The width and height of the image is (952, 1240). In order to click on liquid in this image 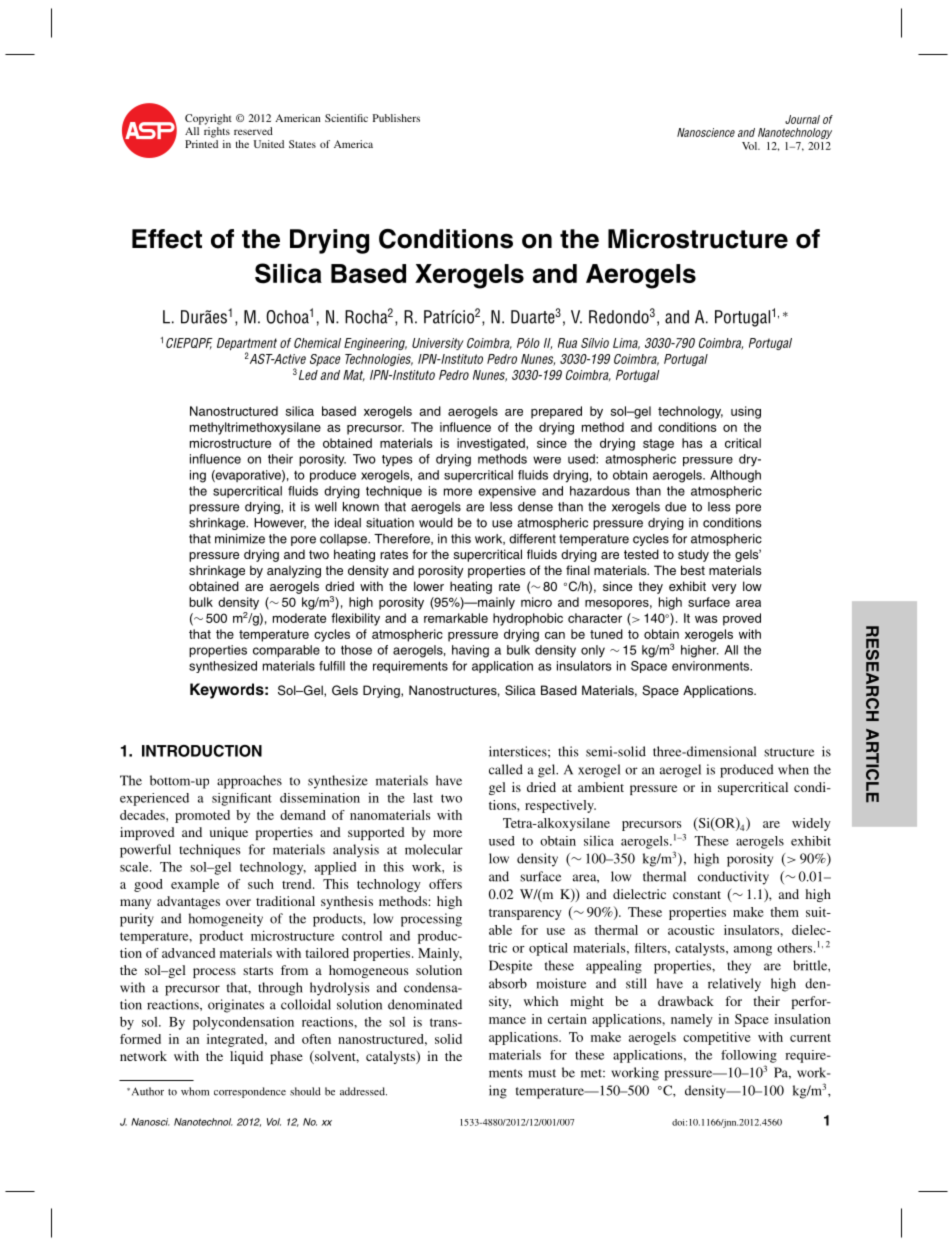, I will do `click(246, 1057)`.
